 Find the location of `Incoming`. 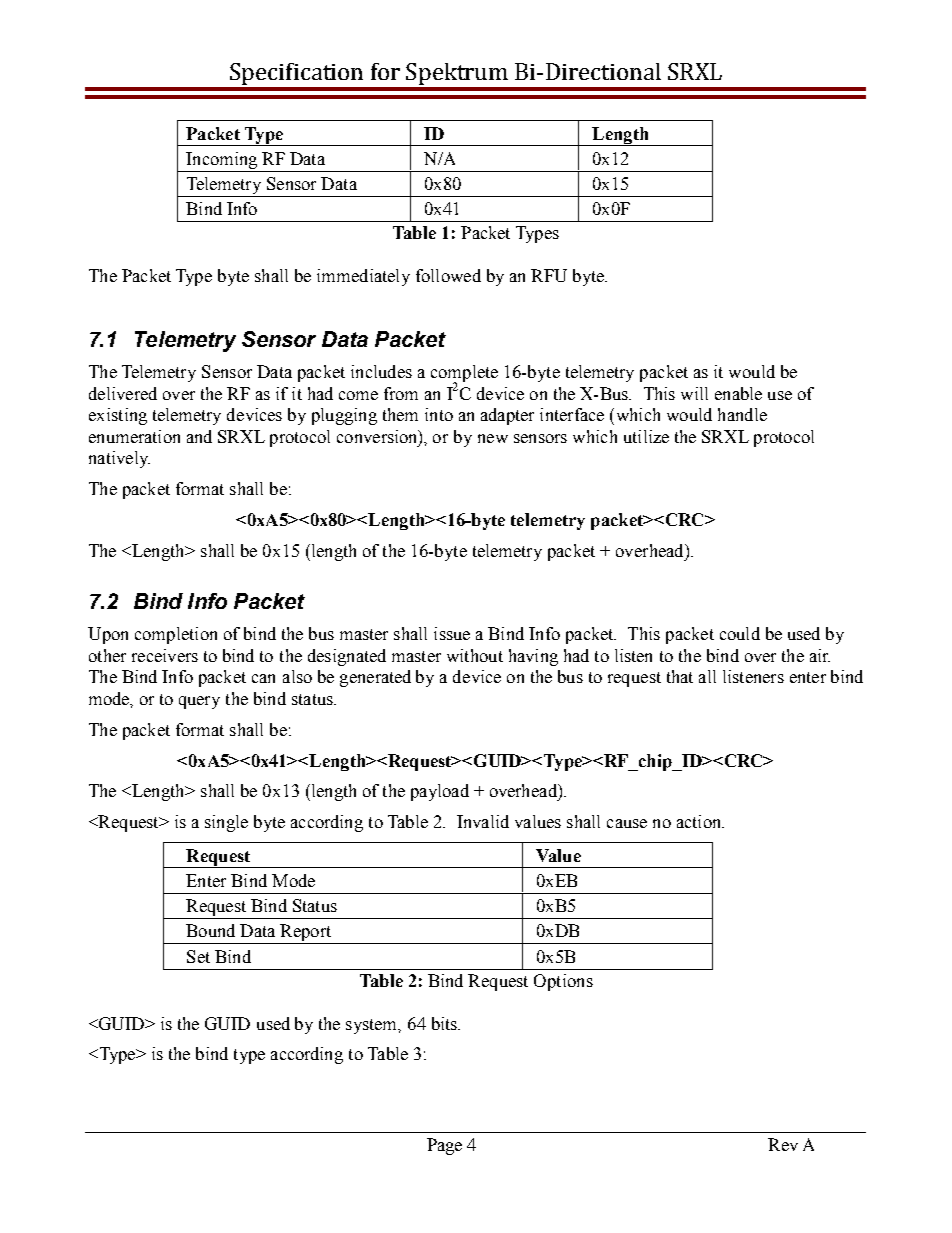

Incoming is located at coordinates (221, 160).
